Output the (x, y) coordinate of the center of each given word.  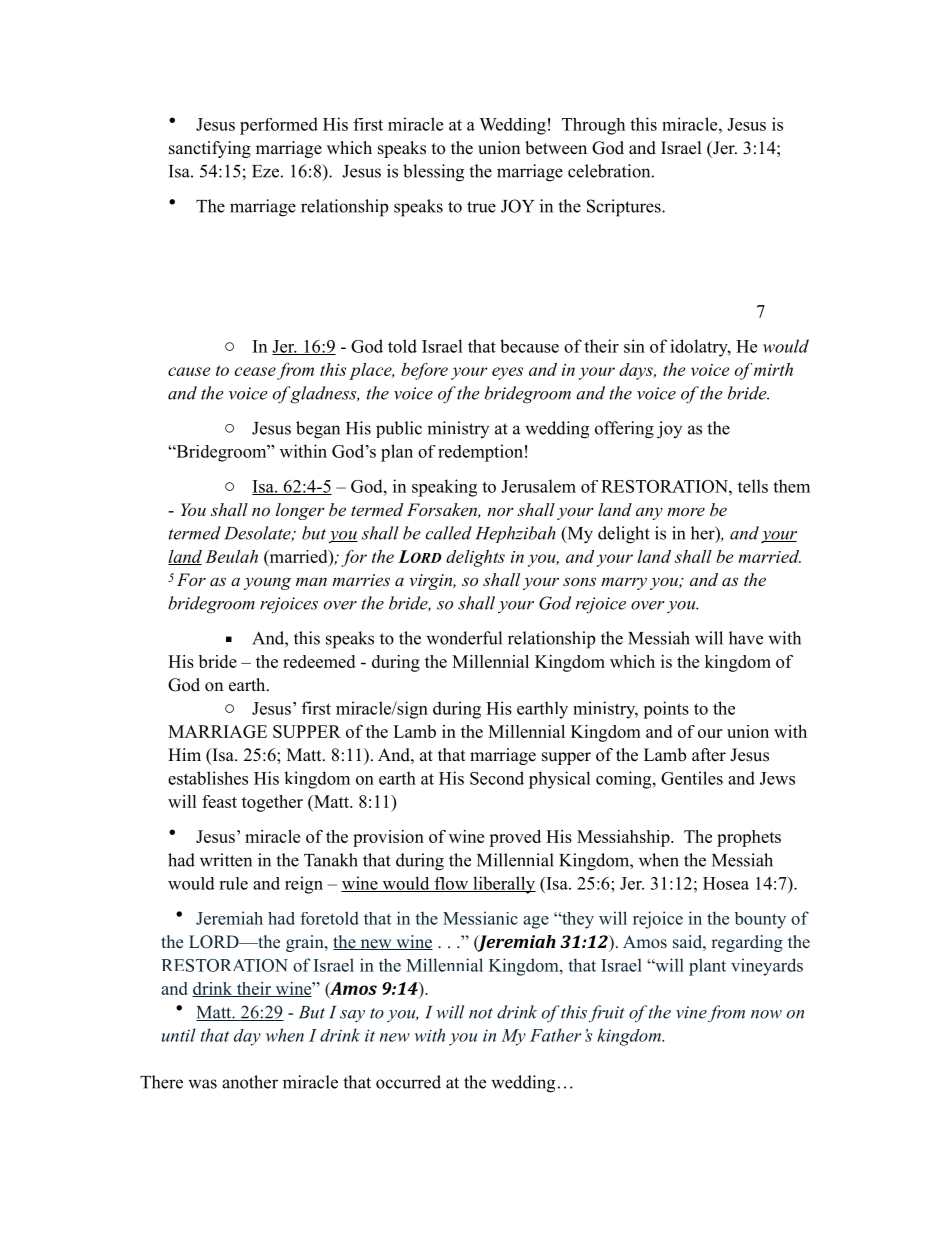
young (267, 583)
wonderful (464, 638)
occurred (408, 1082)
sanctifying (210, 149)
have (746, 638)
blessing (433, 173)
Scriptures (625, 208)
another (250, 1082)
